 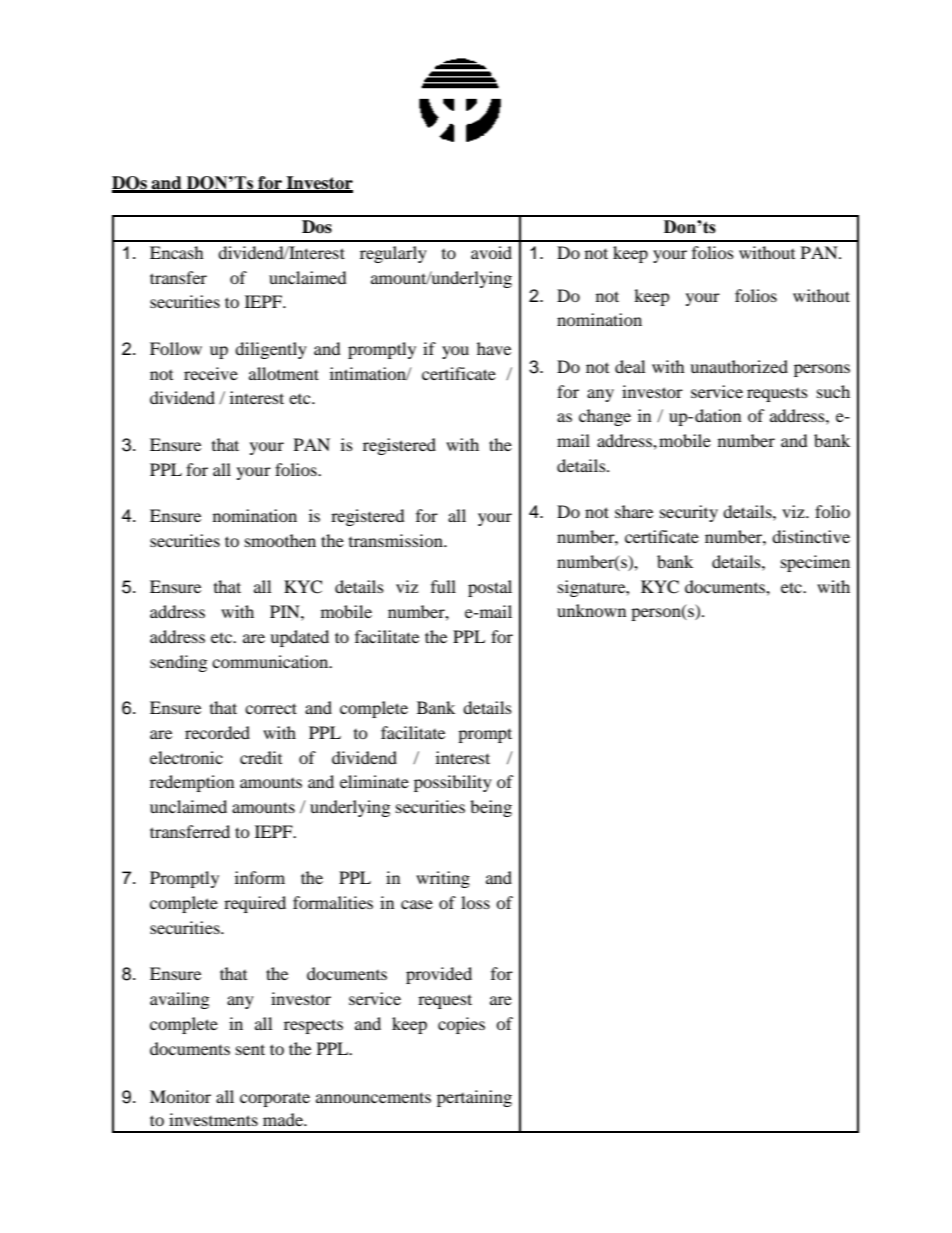 I want to click on smoothen, so click(x=280, y=540).
